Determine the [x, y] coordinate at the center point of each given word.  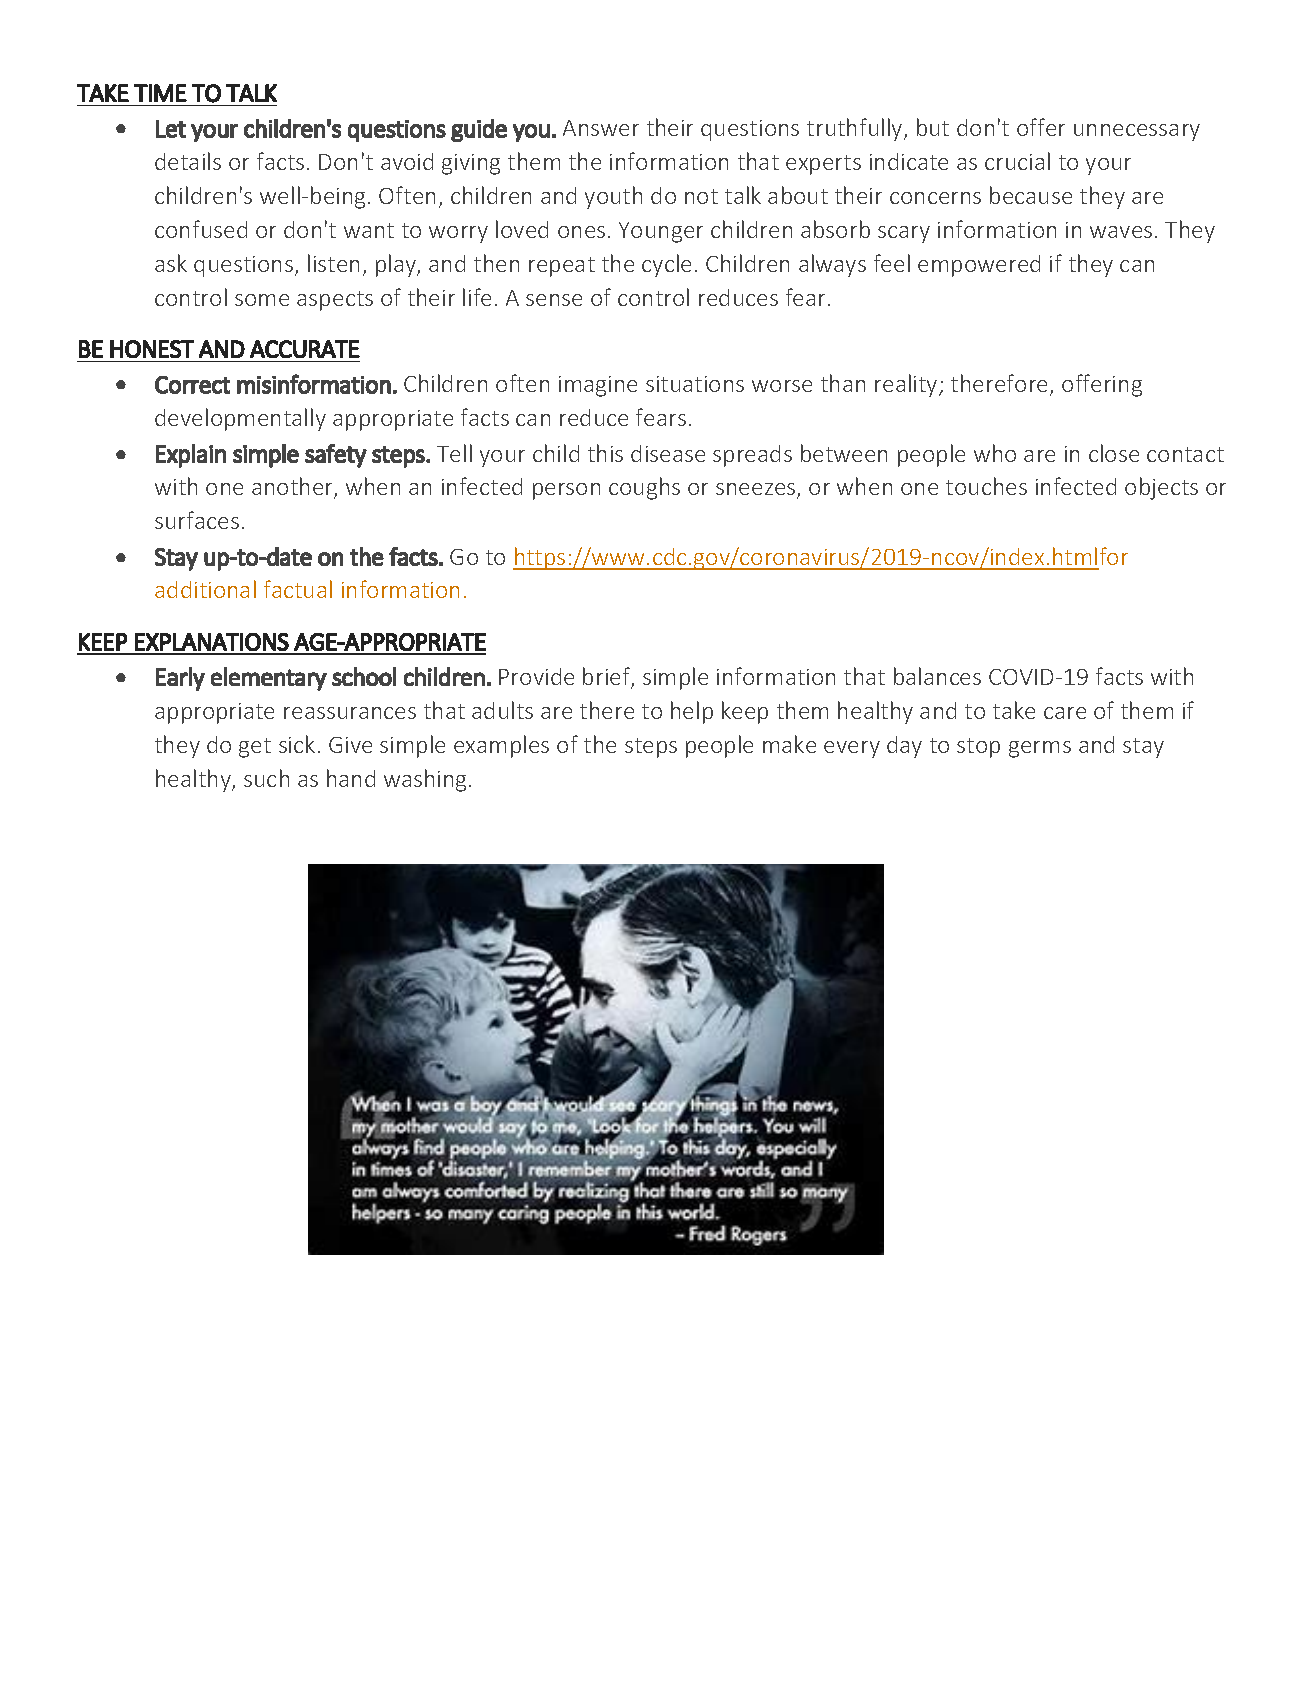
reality [907, 385]
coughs [644, 488]
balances [937, 676]
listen [333, 263]
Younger [661, 232]
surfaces [197, 520]
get [255, 748]
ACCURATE [305, 349]
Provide [536, 676]
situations [695, 384]
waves [1121, 232]
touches [986, 486]
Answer [601, 128]
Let [171, 129]
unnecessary [1137, 132]
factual [298, 589]
